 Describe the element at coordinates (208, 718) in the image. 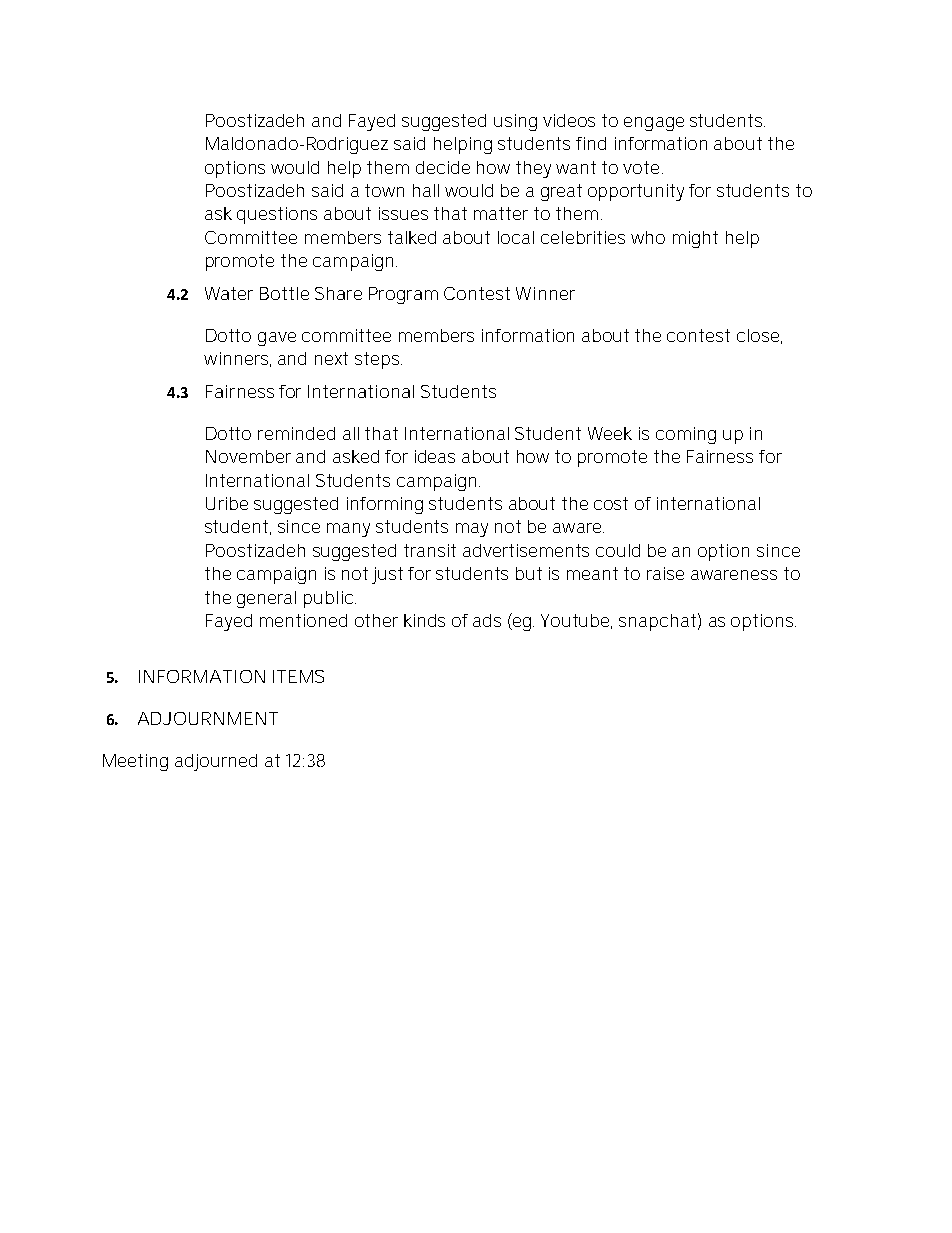

I see `ADJOURNMENT` at that location.
